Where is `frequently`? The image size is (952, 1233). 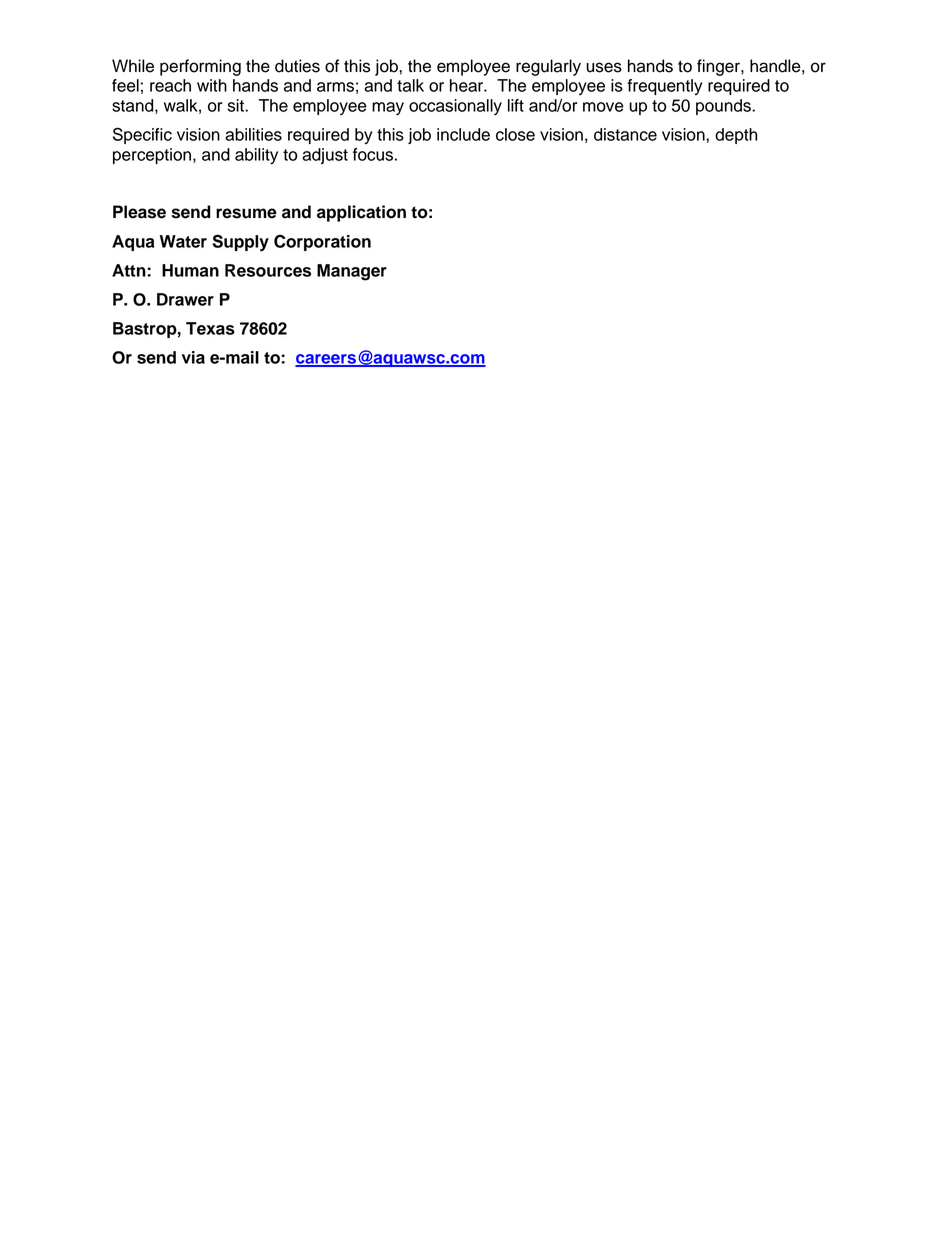
frequently is located at coordinates (664, 87).
